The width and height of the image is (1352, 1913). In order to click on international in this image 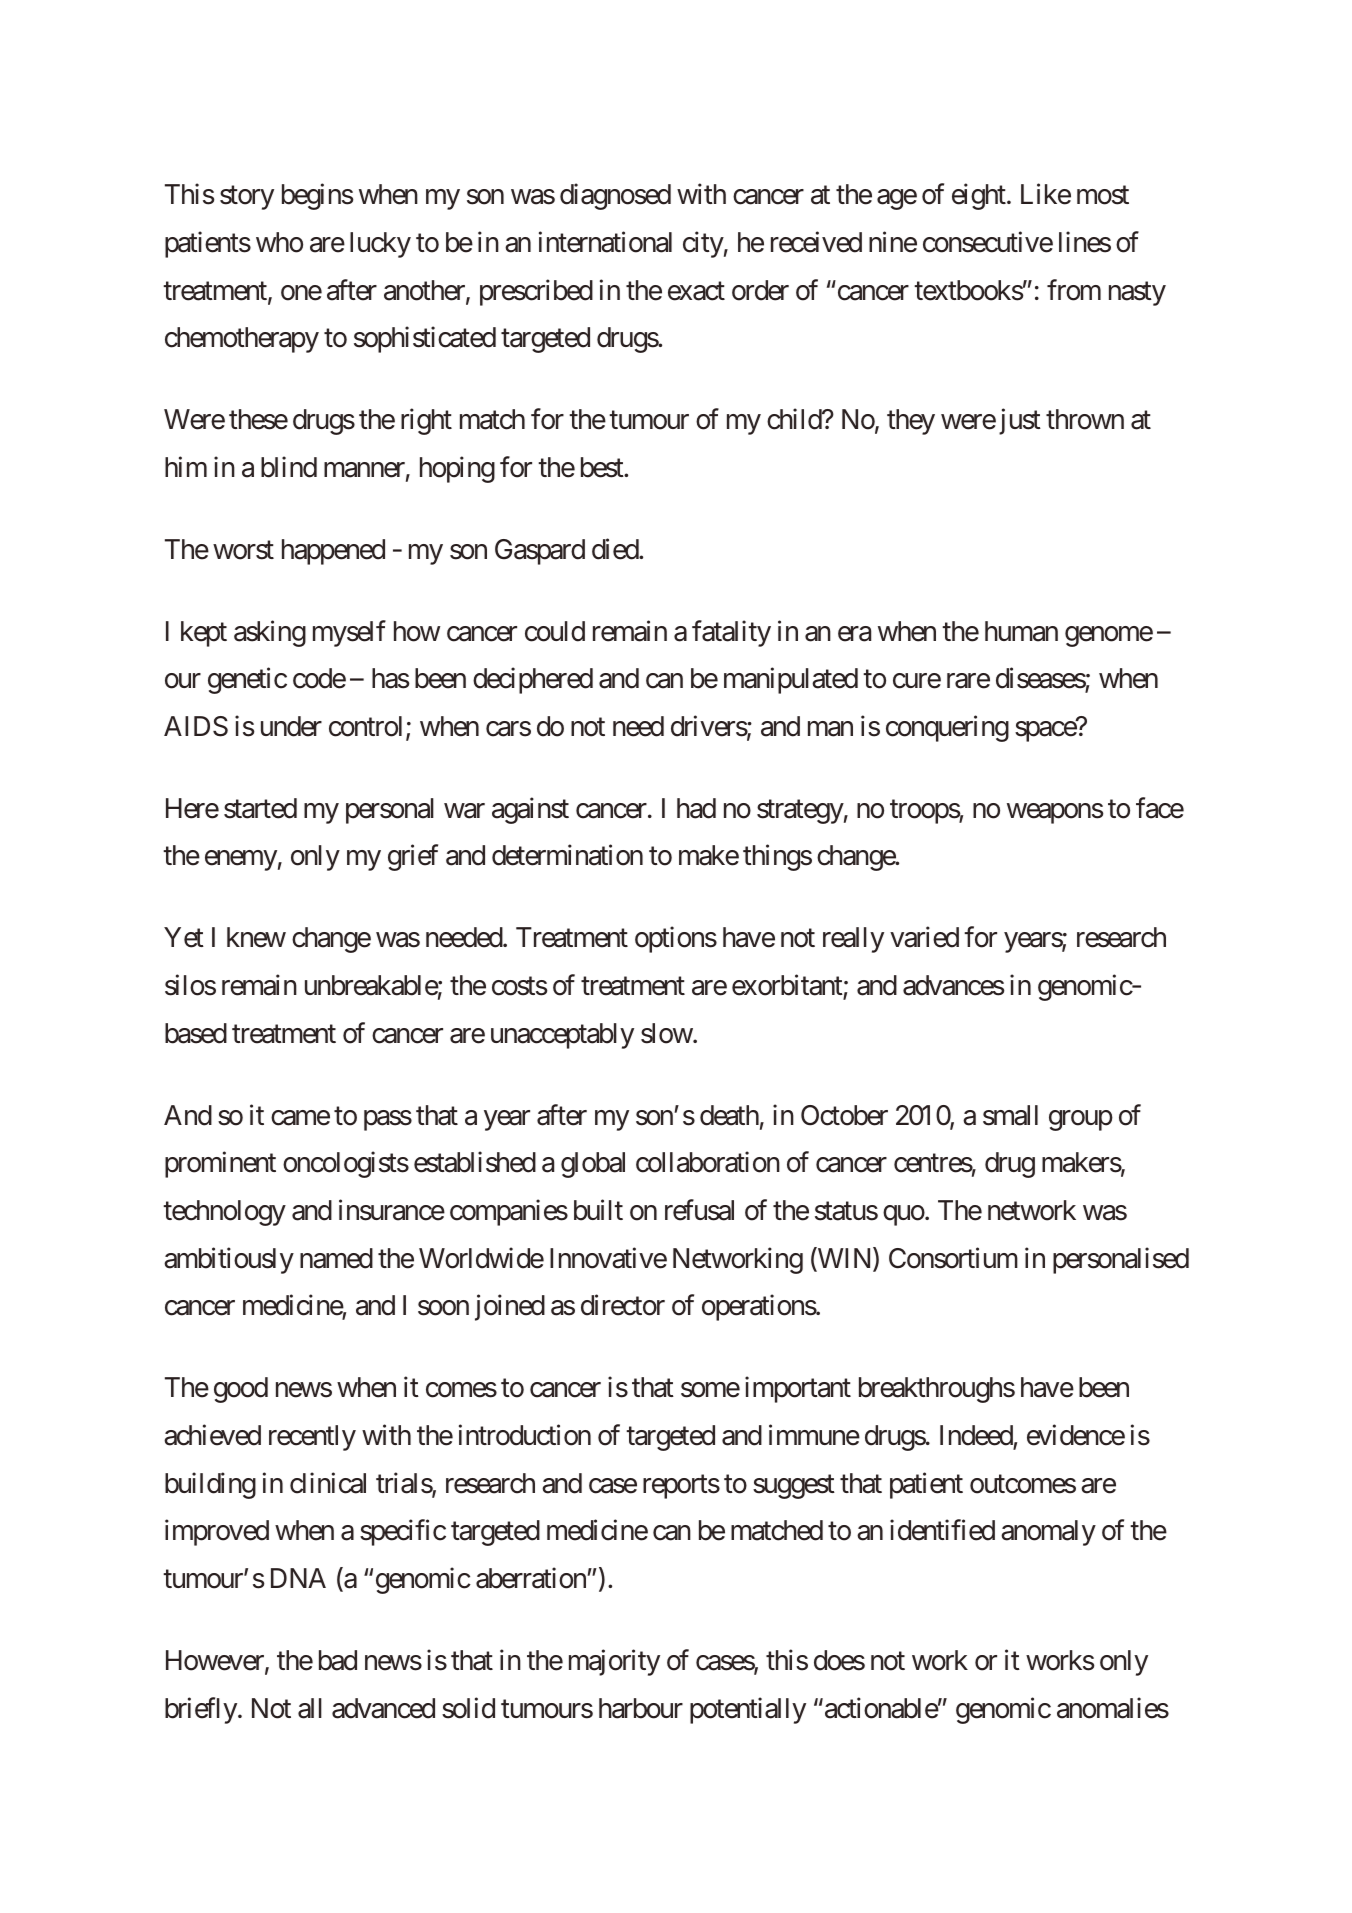, I will do `click(605, 242)`.
